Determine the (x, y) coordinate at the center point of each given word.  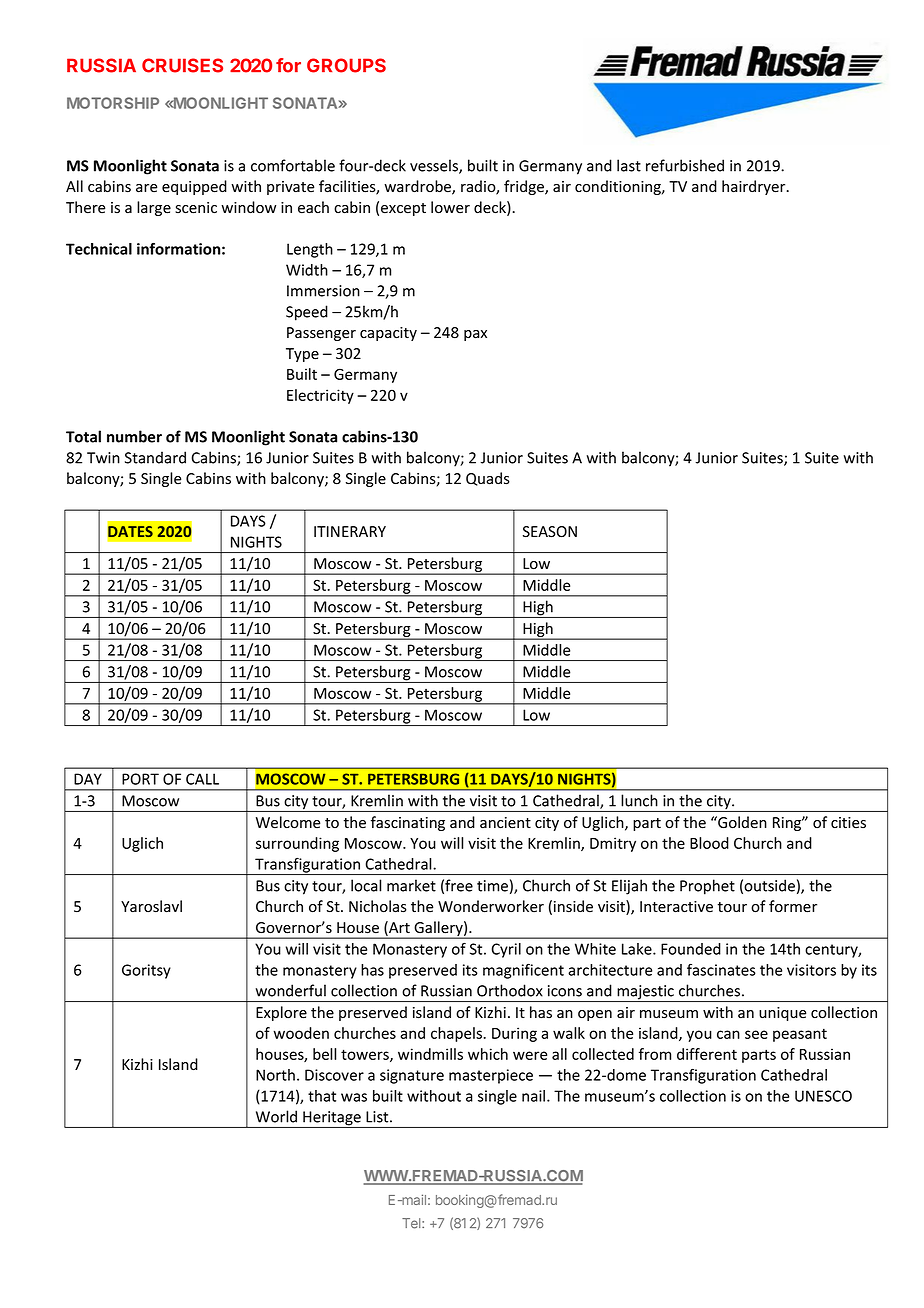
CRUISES (182, 65)
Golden (741, 822)
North (275, 1075)
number (134, 436)
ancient (505, 823)
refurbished (685, 165)
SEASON (550, 532)
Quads (488, 479)
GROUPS (346, 65)
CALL (202, 779)
